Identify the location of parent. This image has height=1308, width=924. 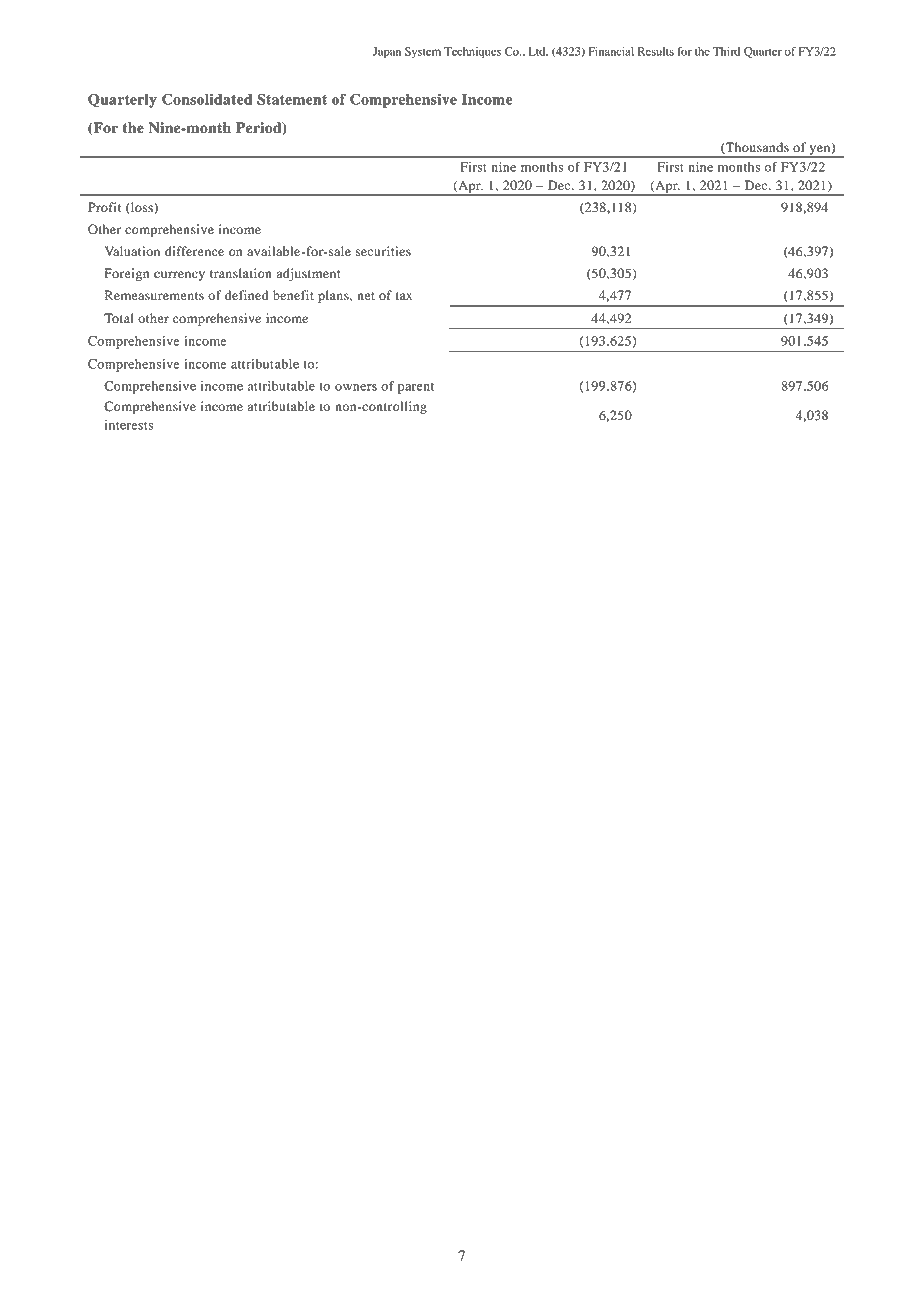
(416, 388).
